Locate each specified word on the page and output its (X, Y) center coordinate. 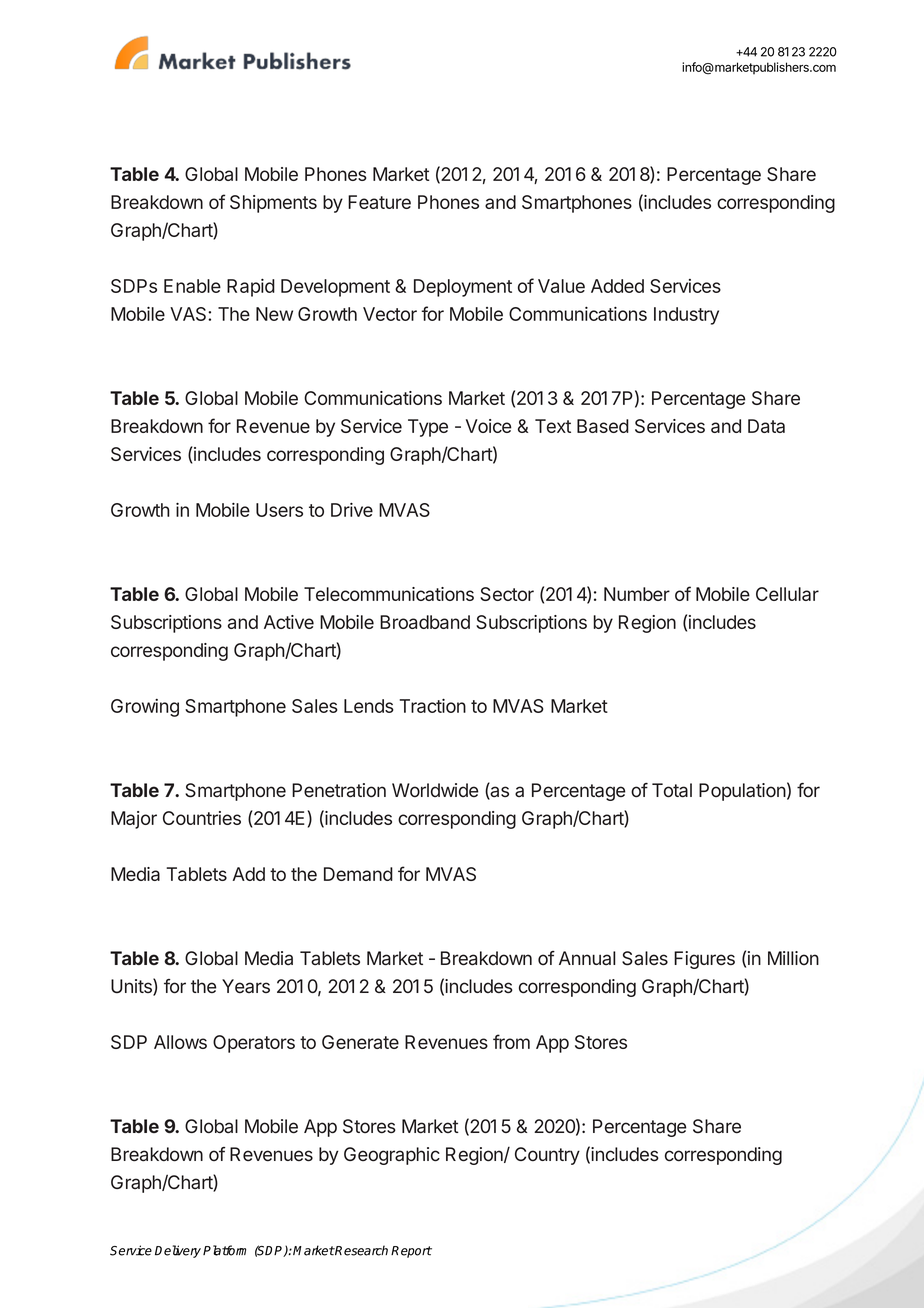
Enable (192, 286)
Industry (686, 316)
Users (279, 510)
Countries (202, 818)
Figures (704, 960)
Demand (358, 874)
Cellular (787, 594)
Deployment (463, 288)
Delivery (178, 1251)
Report (411, 1252)
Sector (507, 594)
